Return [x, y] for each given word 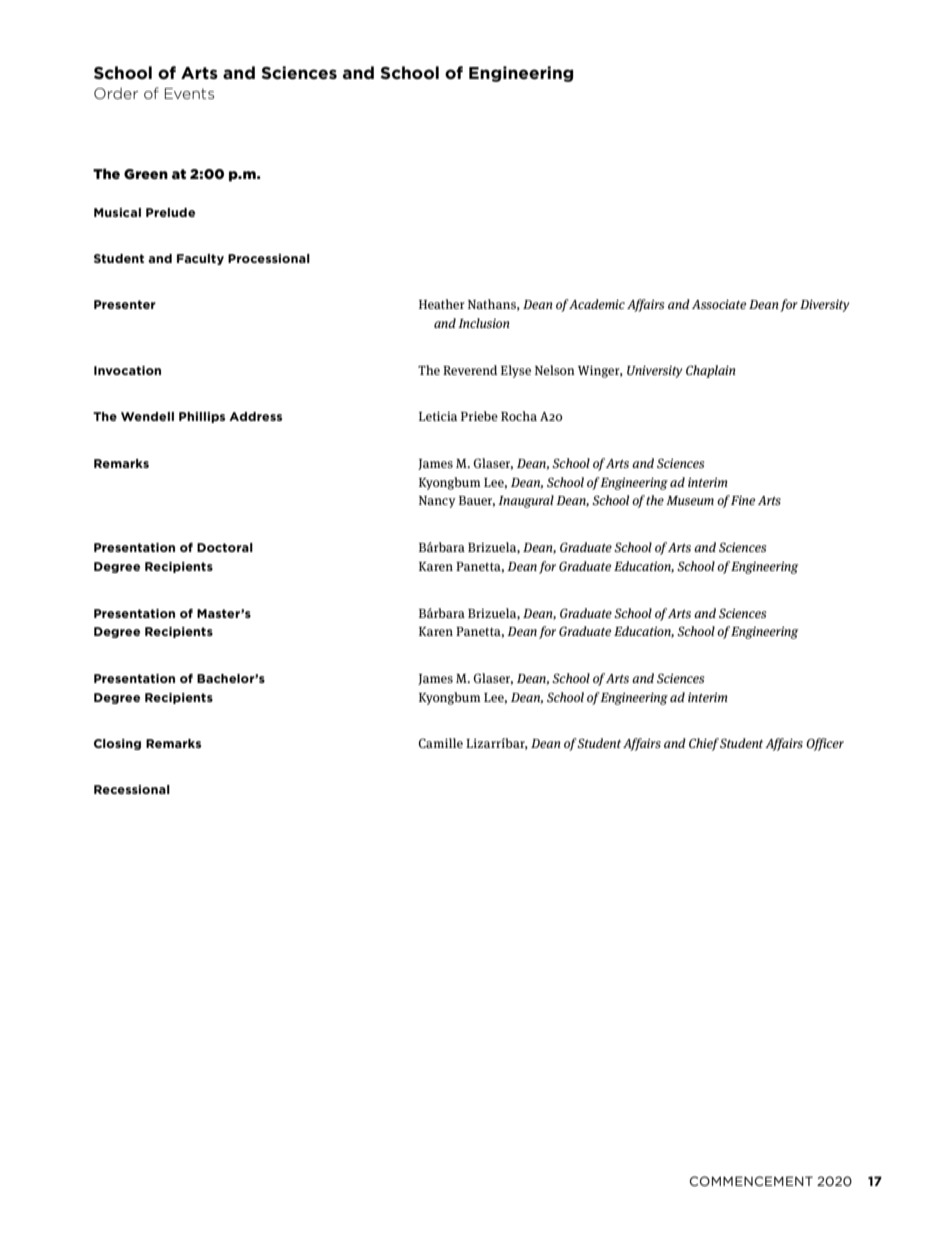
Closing [117, 744]
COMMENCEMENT [751, 1181]
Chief [704, 744]
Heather [442, 304]
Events [189, 93]
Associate [719, 304]
